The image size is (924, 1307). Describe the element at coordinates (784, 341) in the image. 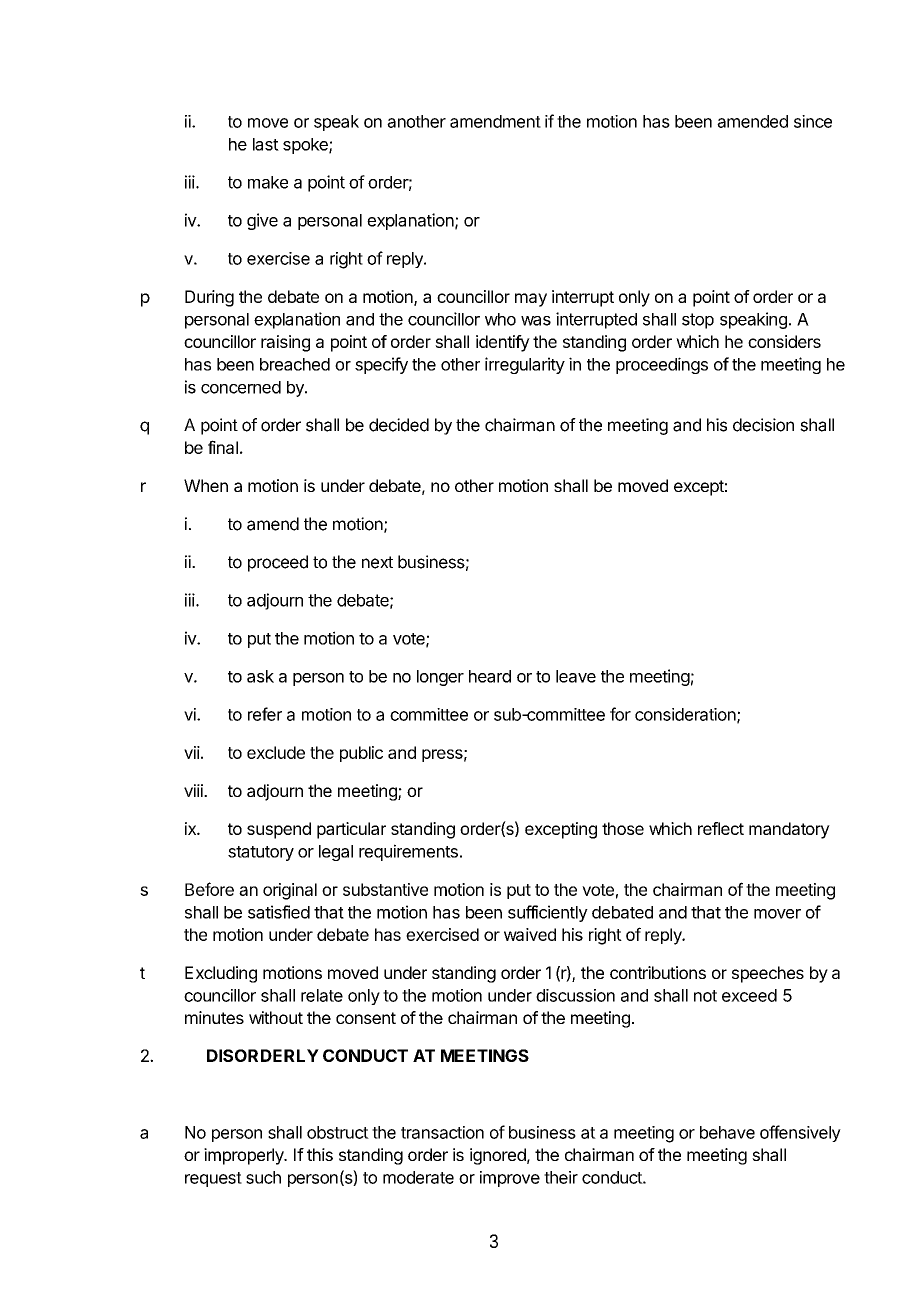

I see `considers` at that location.
